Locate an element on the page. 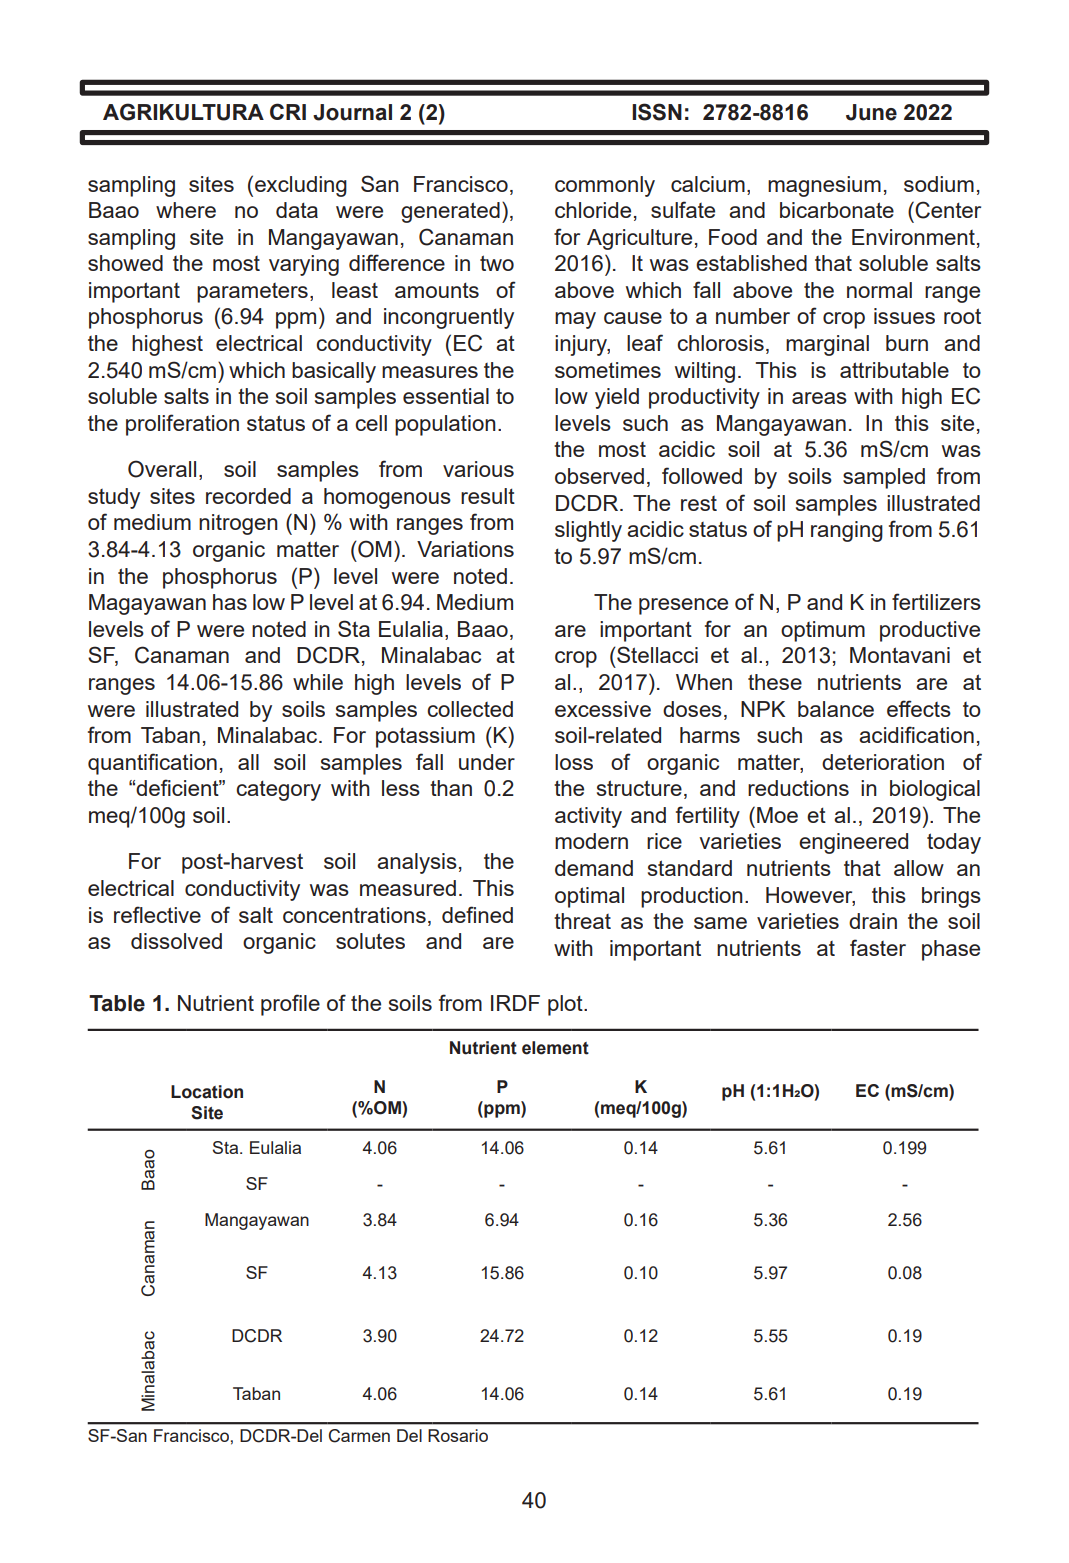  plot is located at coordinates (566, 1005).
